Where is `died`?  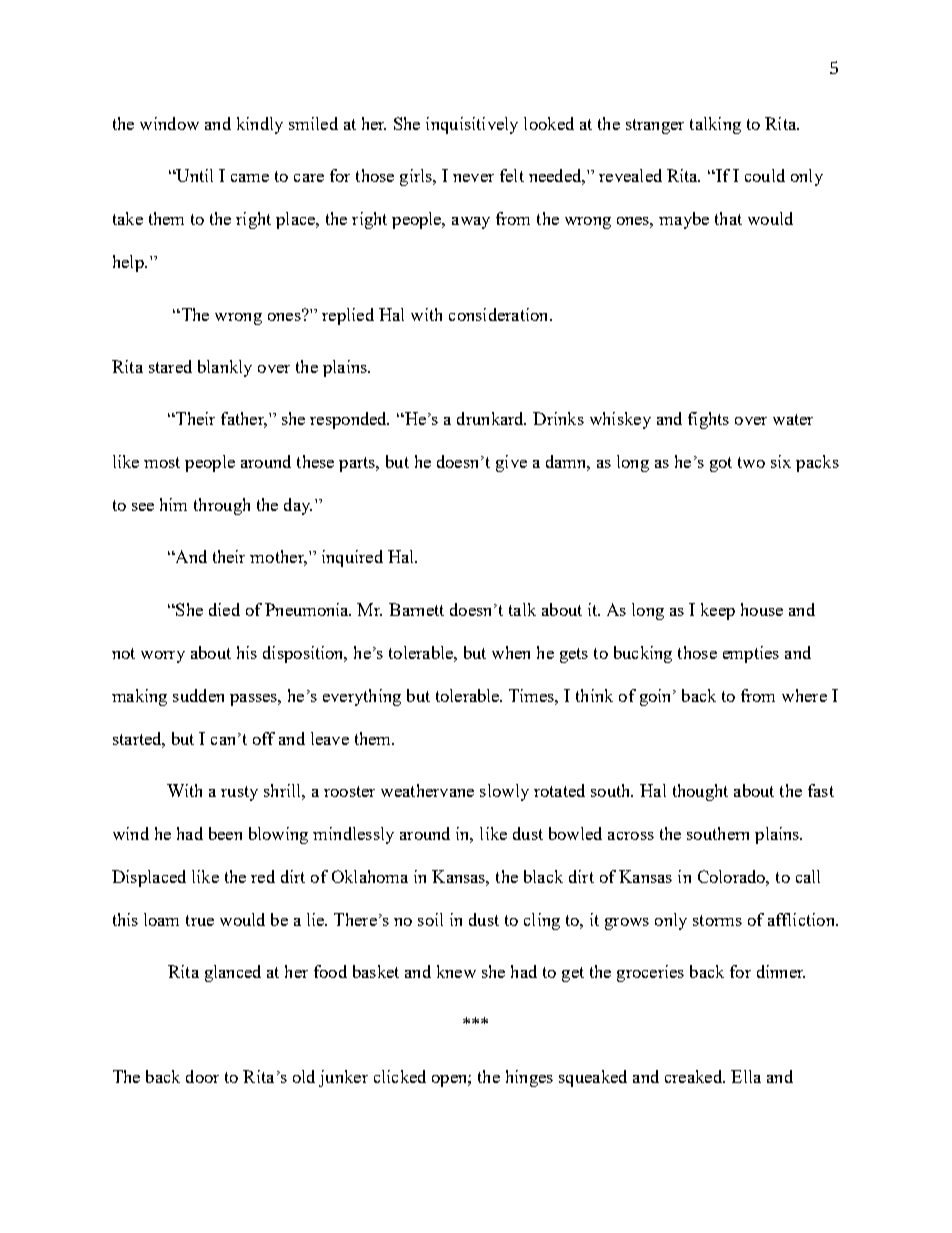
died is located at coordinates (224, 609).
